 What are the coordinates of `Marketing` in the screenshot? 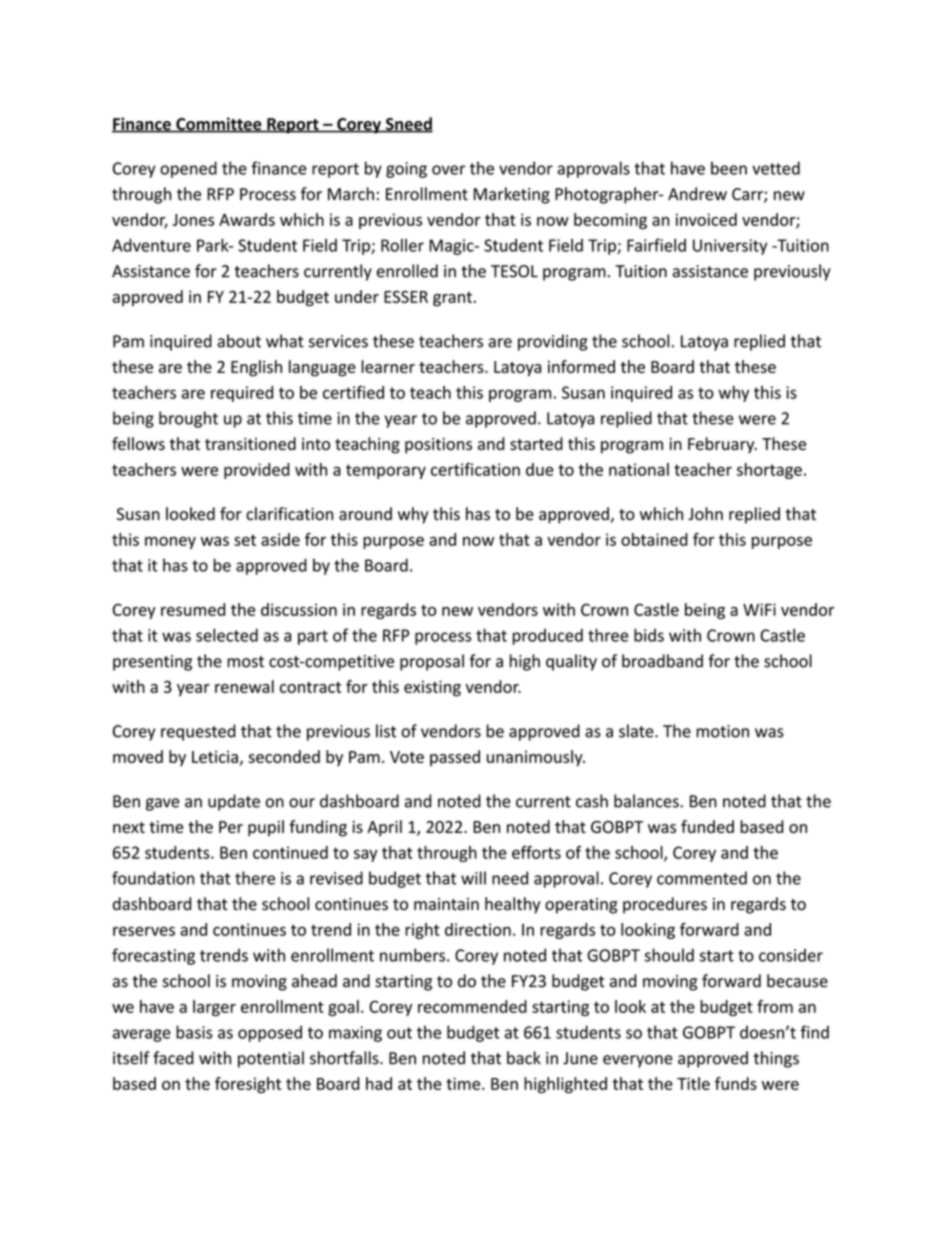 It's located at (512, 195).
